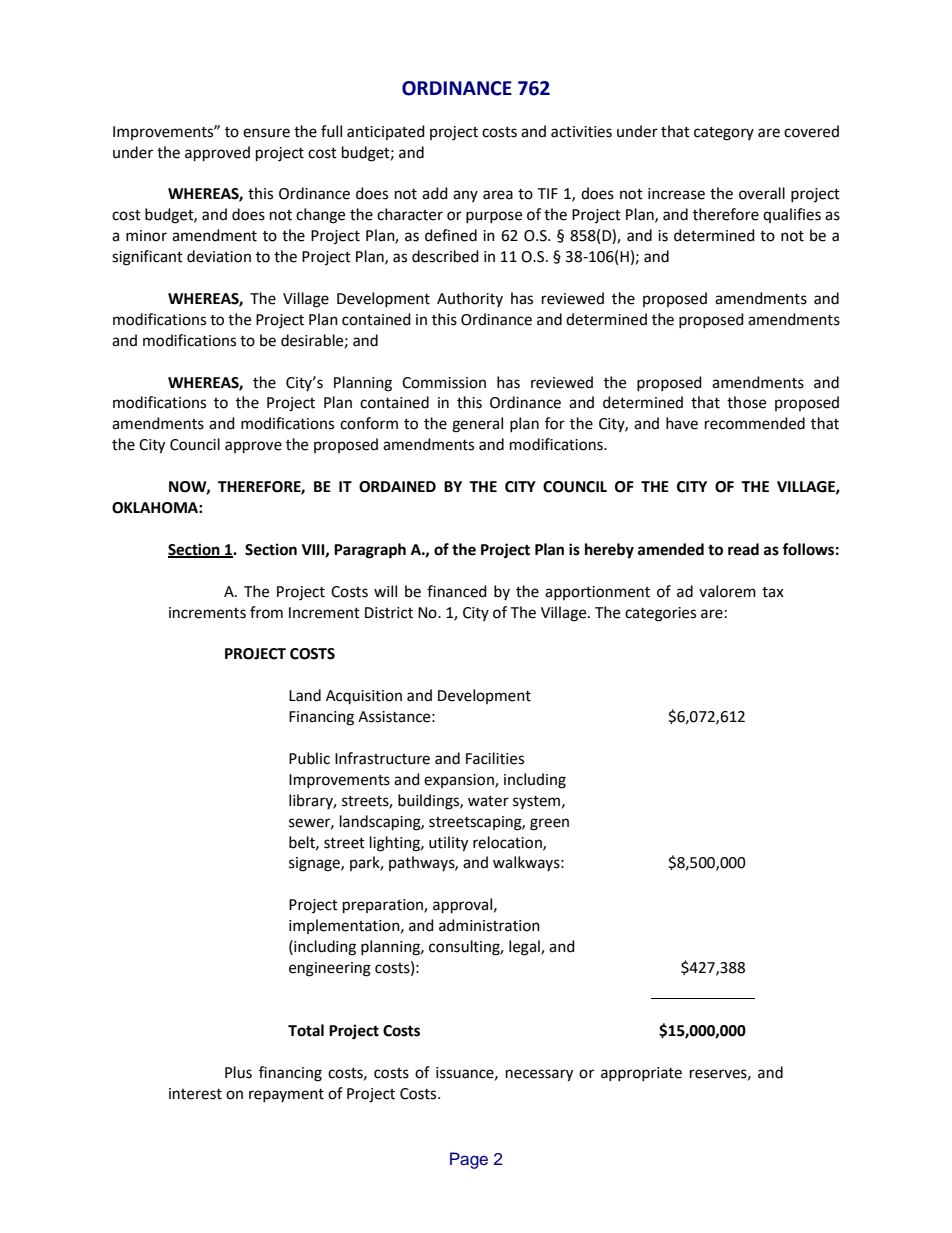 This document has width=952, height=1233. I want to click on category, so click(724, 134).
